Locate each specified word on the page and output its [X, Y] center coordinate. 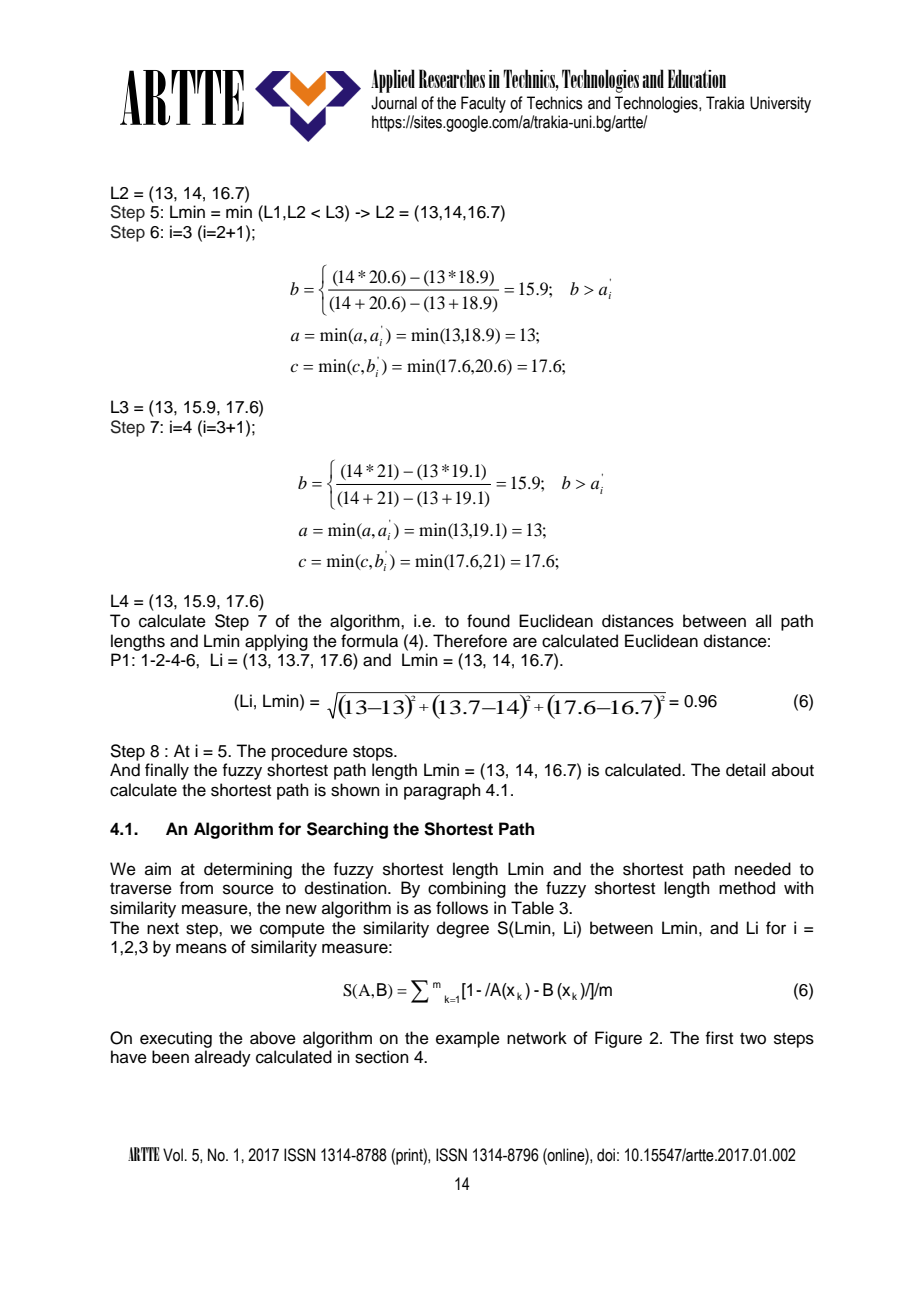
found [488, 621]
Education [697, 78]
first [719, 1038]
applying [276, 642]
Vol [173, 1155]
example [468, 1039]
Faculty [483, 104]
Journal [394, 103]
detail [745, 770]
